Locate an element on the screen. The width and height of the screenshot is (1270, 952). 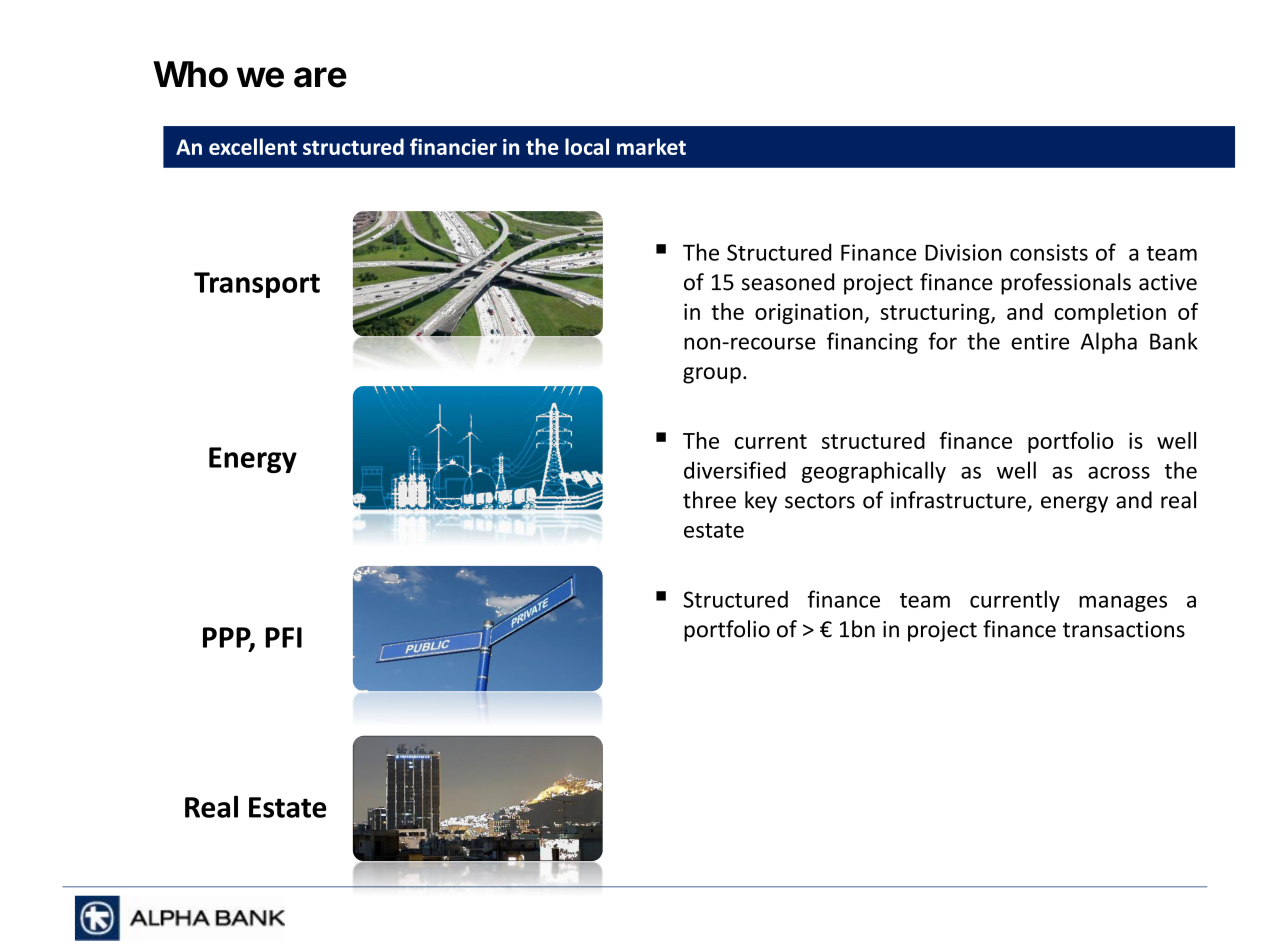
transactions is located at coordinates (1124, 629).
